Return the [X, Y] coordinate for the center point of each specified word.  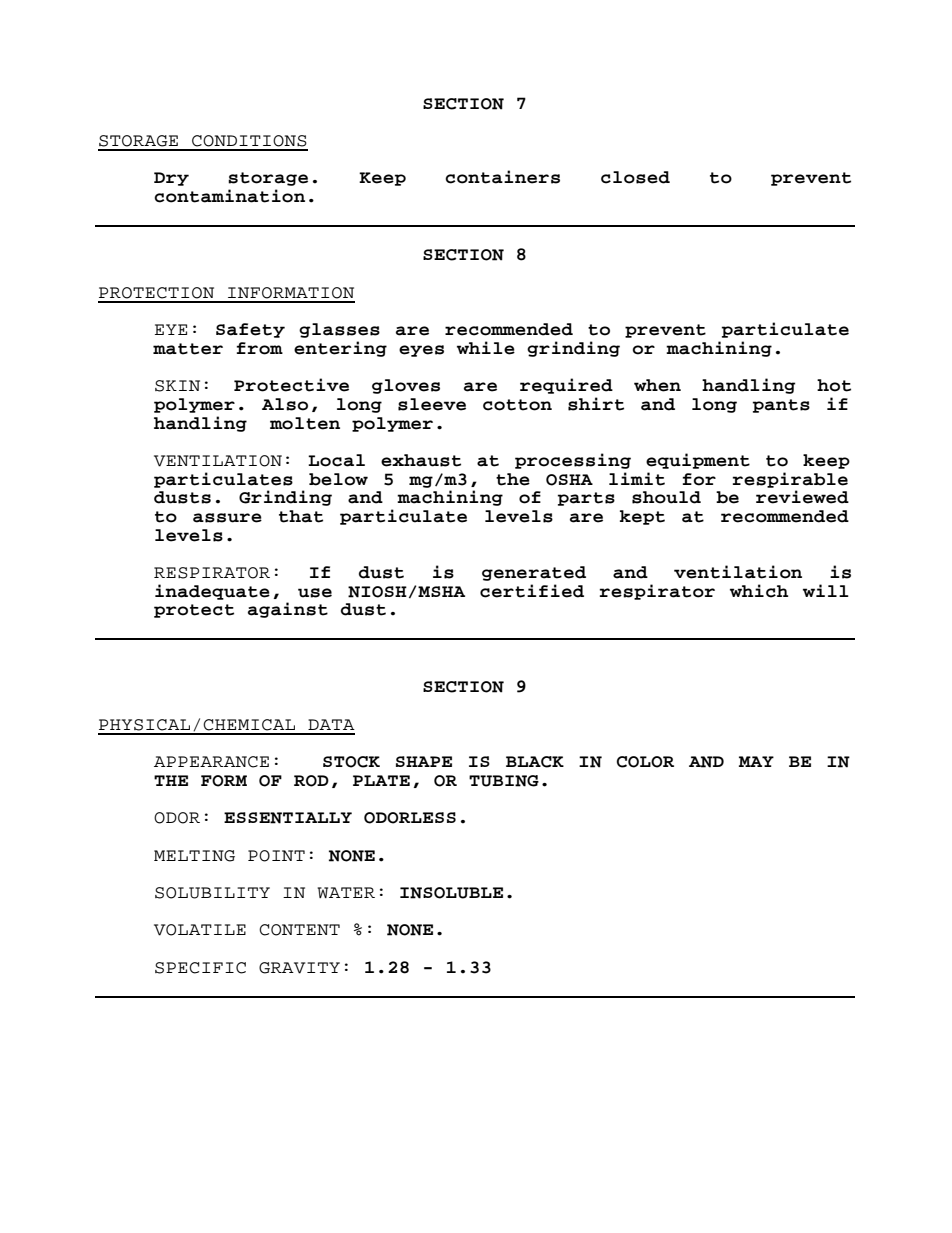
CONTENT [299, 930]
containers [502, 177]
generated [534, 573]
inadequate [212, 592]
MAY [756, 761]
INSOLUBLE [451, 893]
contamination [229, 196]
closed [635, 177]
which [759, 591]
